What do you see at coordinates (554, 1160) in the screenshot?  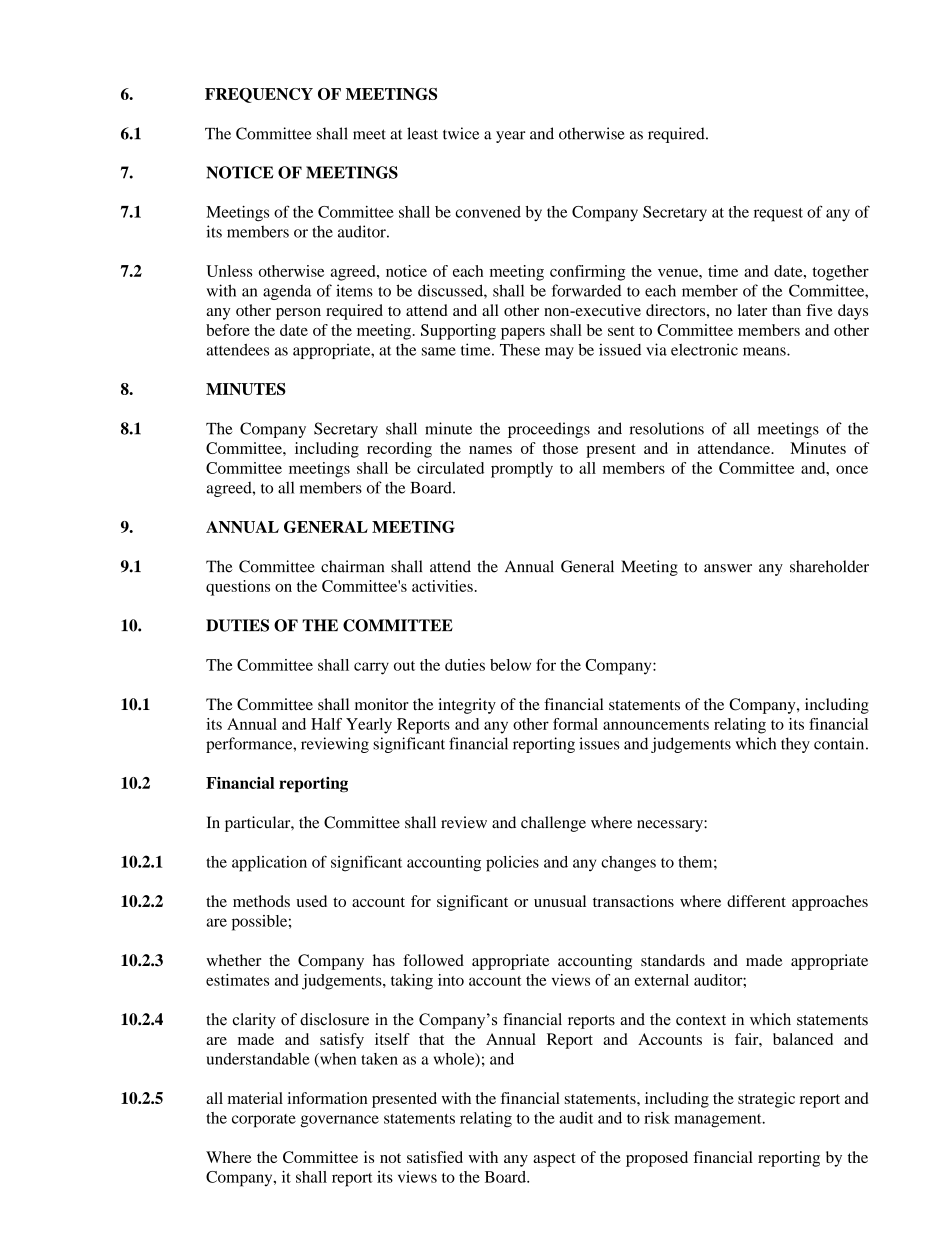 I see `aspect` at bounding box center [554, 1160].
